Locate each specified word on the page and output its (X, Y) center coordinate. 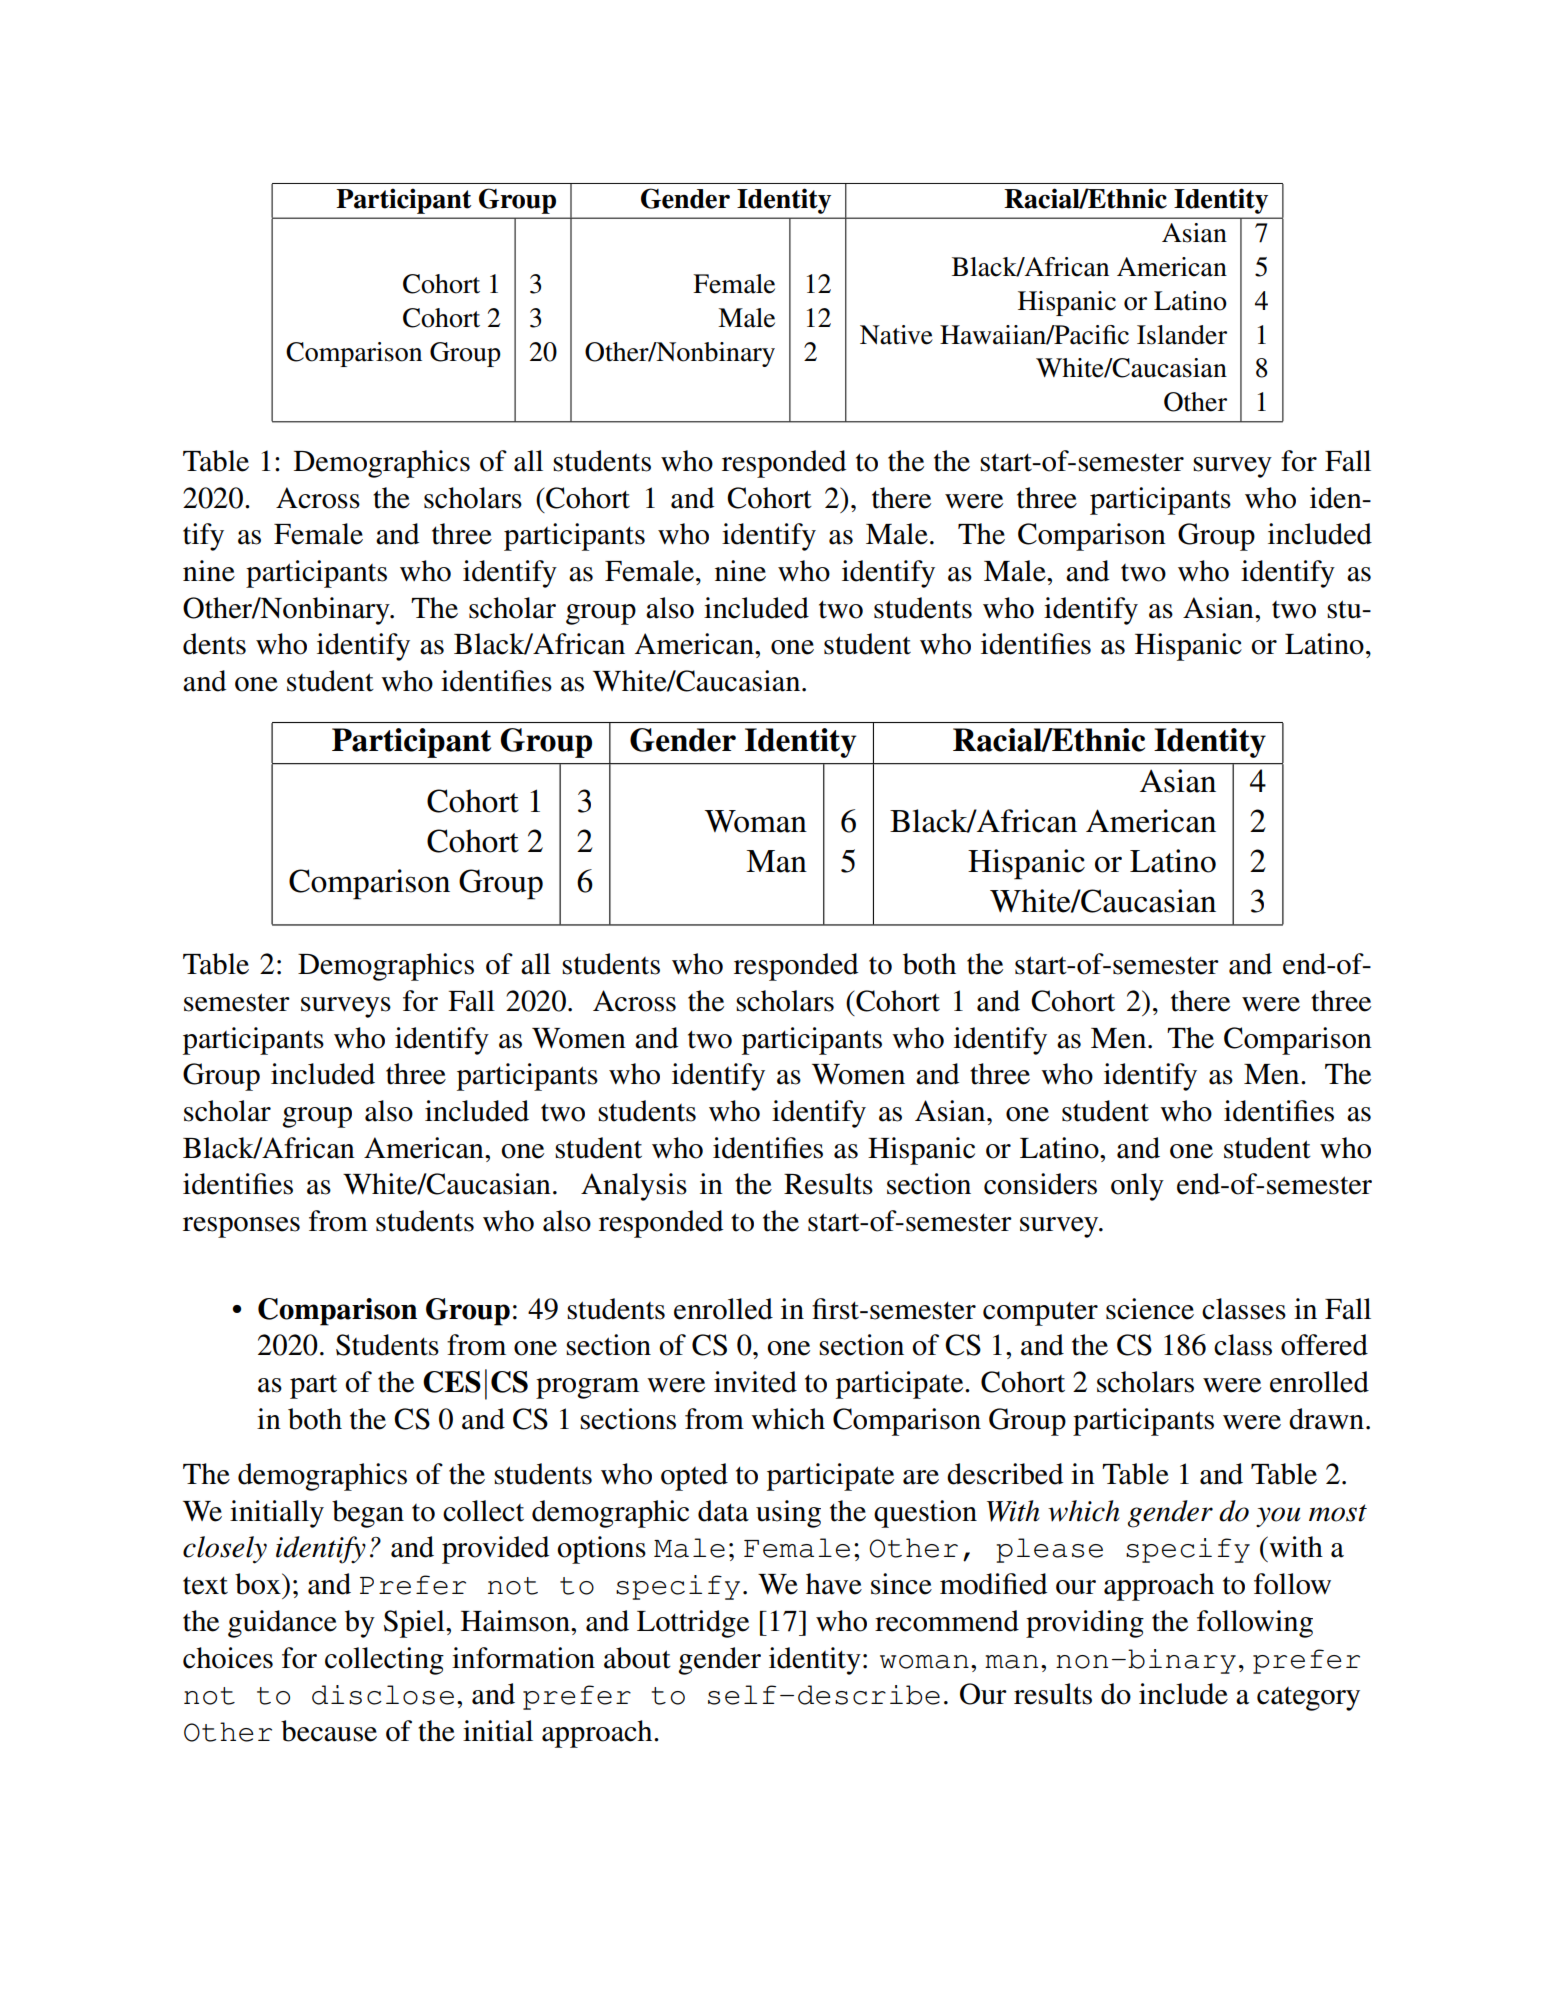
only (1137, 1187)
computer (1040, 1314)
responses (241, 1227)
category (1308, 1699)
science (1150, 1309)
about (637, 1658)
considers (1040, 1184)
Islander (1182, 335)
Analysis (634, 1187)
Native (896, 335)
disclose (383, 1695)
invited (755, 1382)
